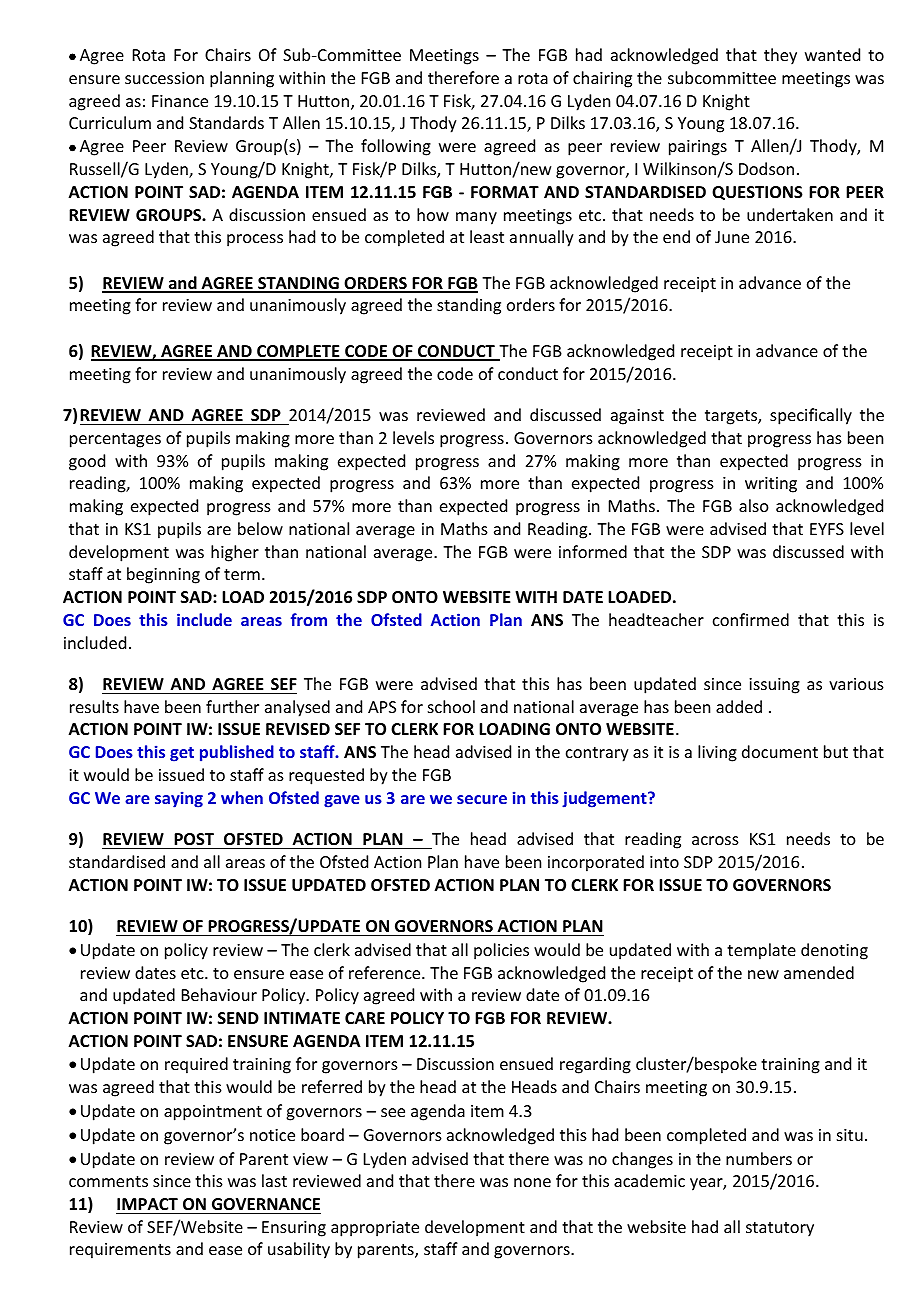 This screenshot has height=1307, width=924. Describe the element at coordinates (255, 240) in the screenshot. I see `process` at that location.
